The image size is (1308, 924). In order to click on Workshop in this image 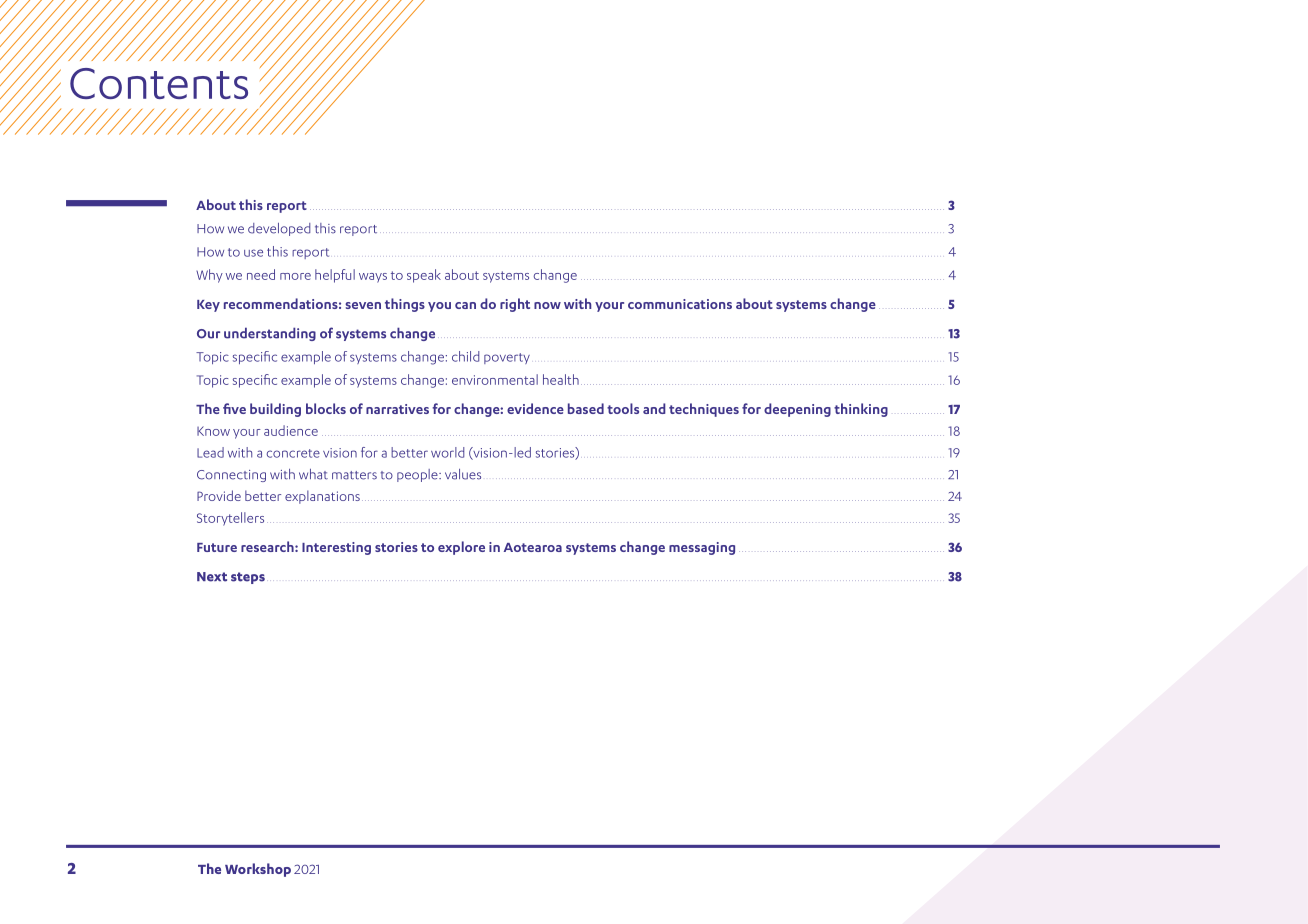, I will do `click(258, 870)`.
